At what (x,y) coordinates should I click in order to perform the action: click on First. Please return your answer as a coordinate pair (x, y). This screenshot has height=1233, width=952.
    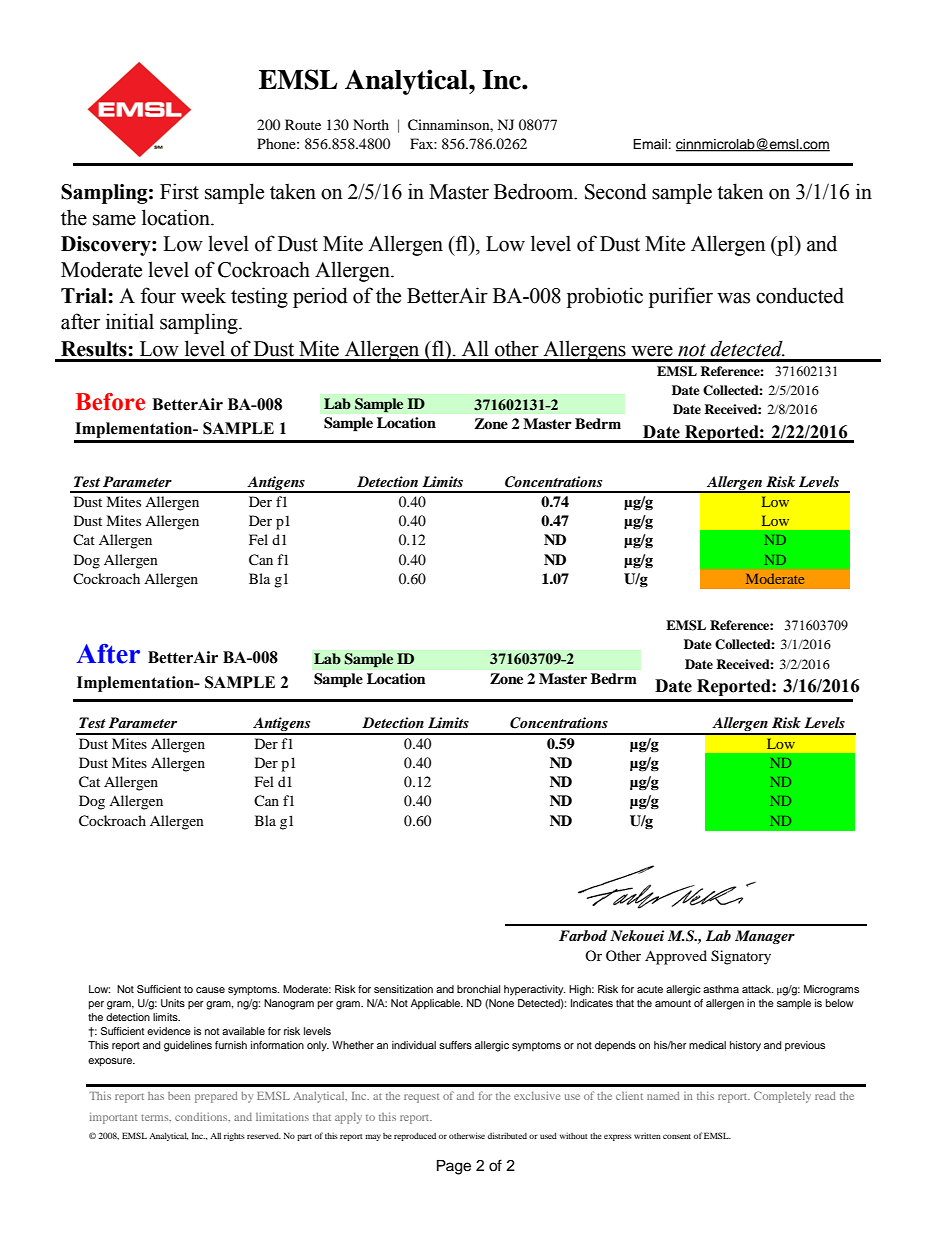
    Looking at the image, I should click on (179, 191).
